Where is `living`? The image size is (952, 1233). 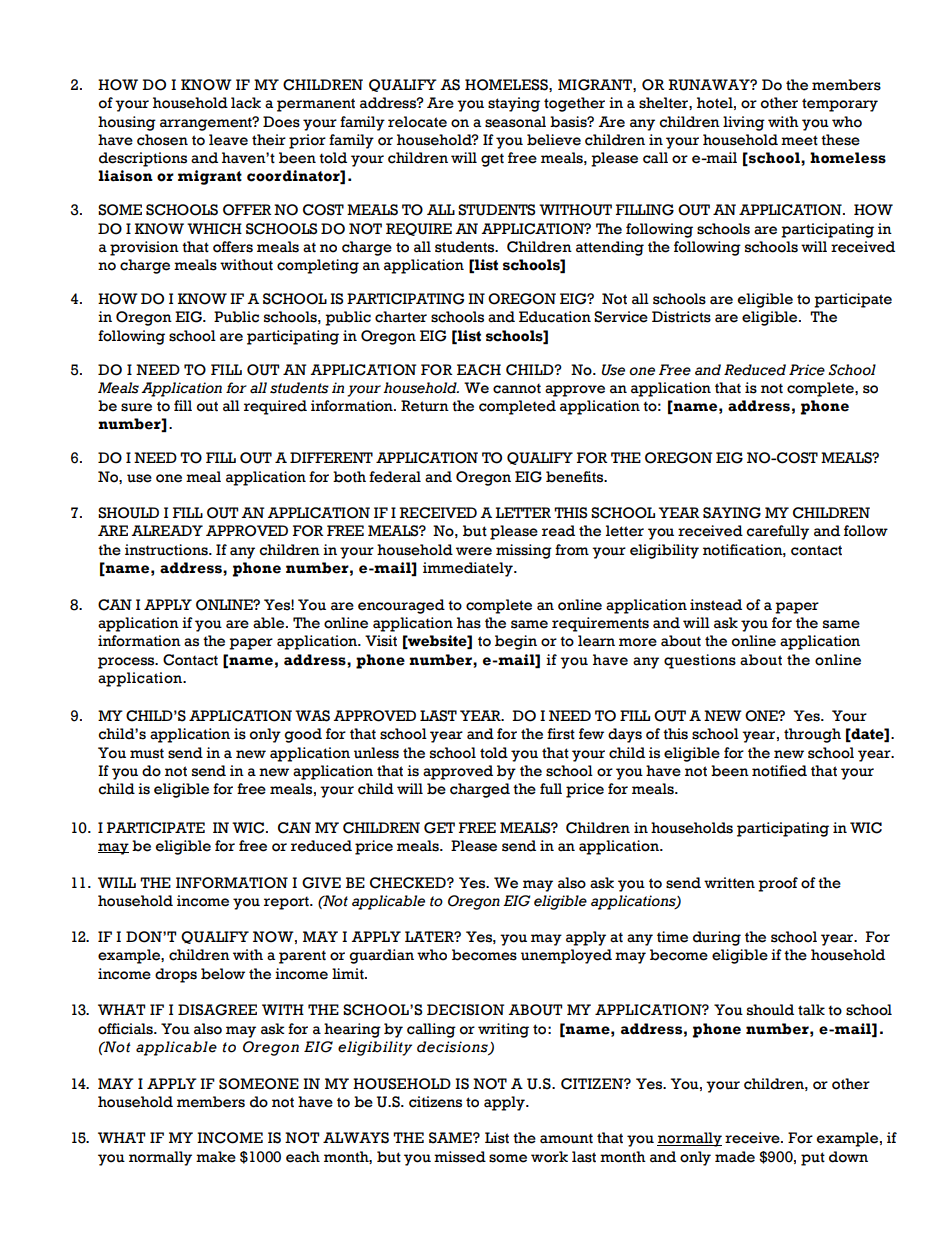 living is located at coordinates (744, 123).
